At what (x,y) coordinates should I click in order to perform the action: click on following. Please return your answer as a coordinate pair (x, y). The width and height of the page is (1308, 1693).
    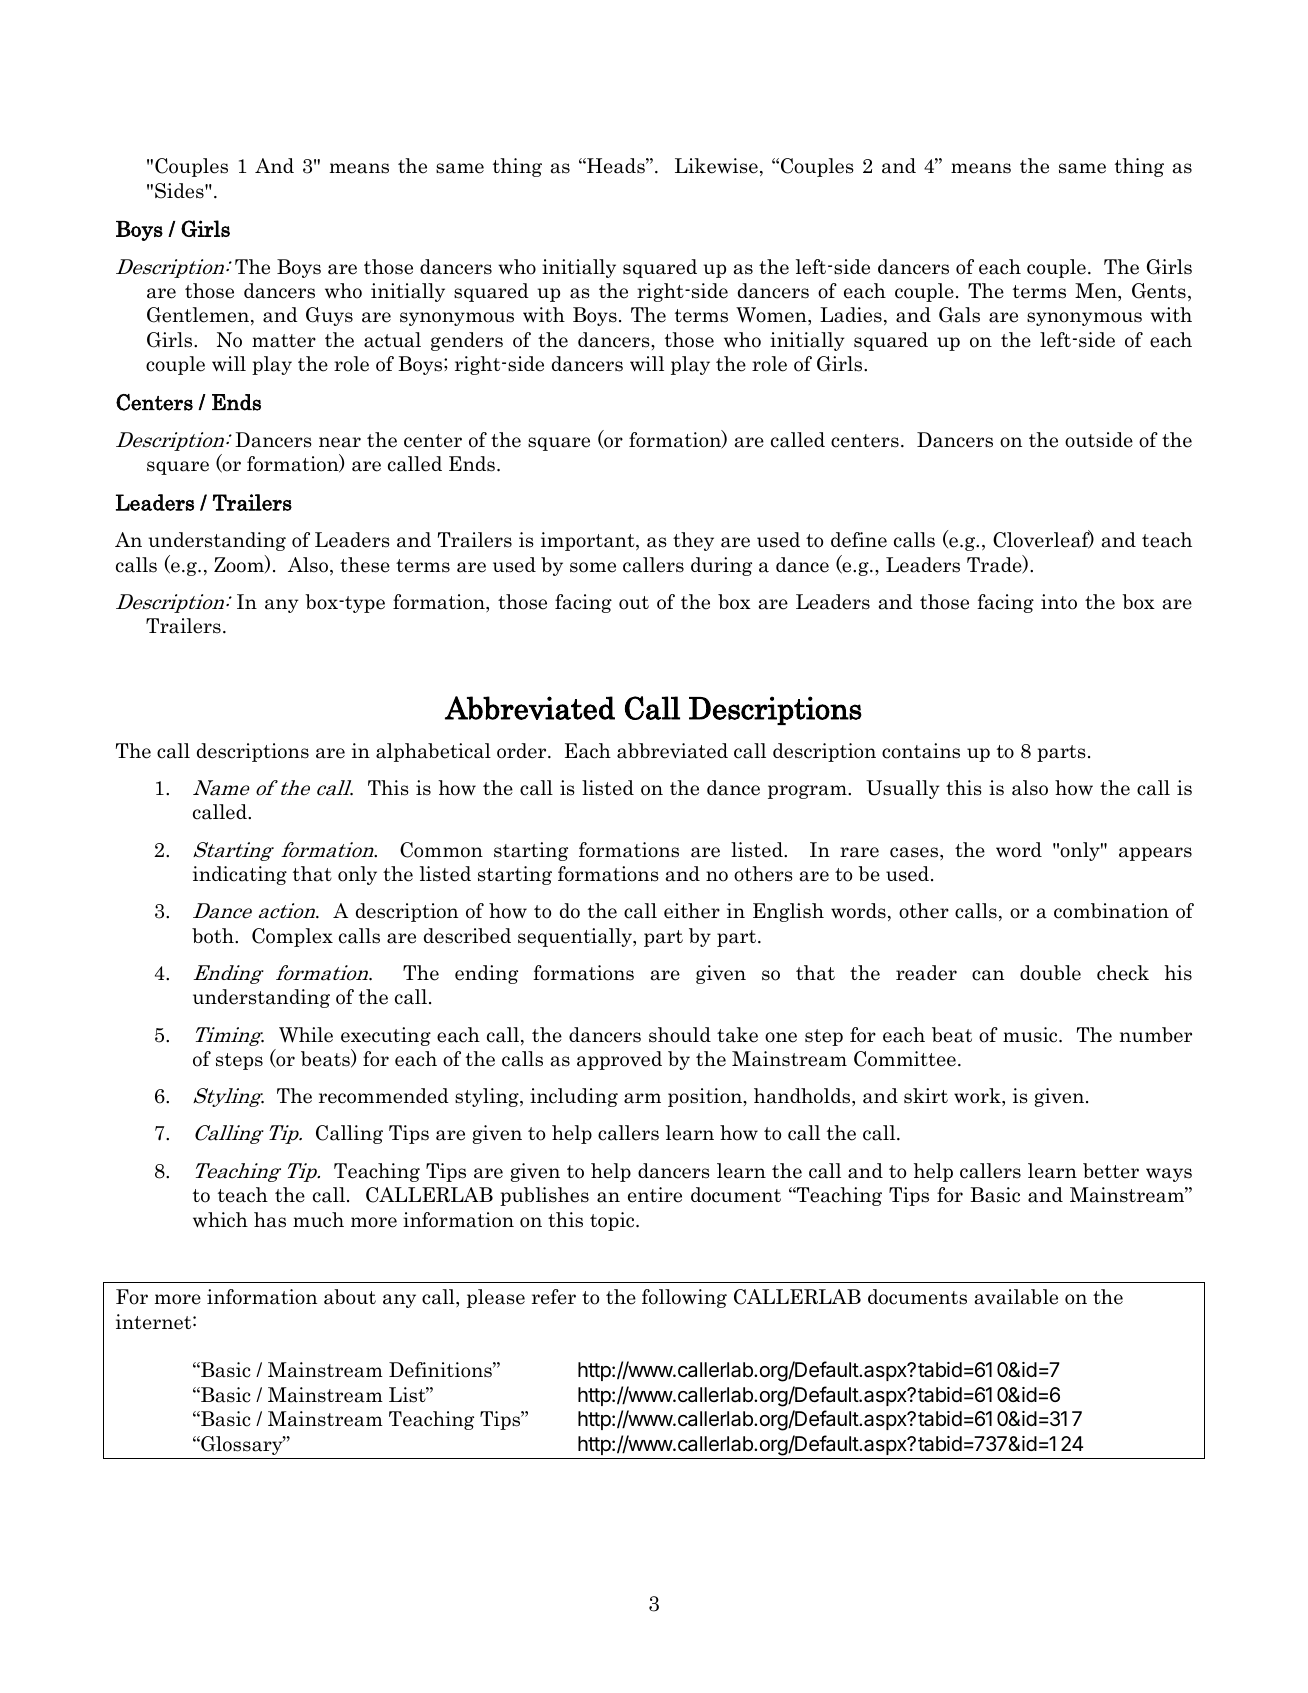
    Looking at the image, I should click on (684, 1298).
